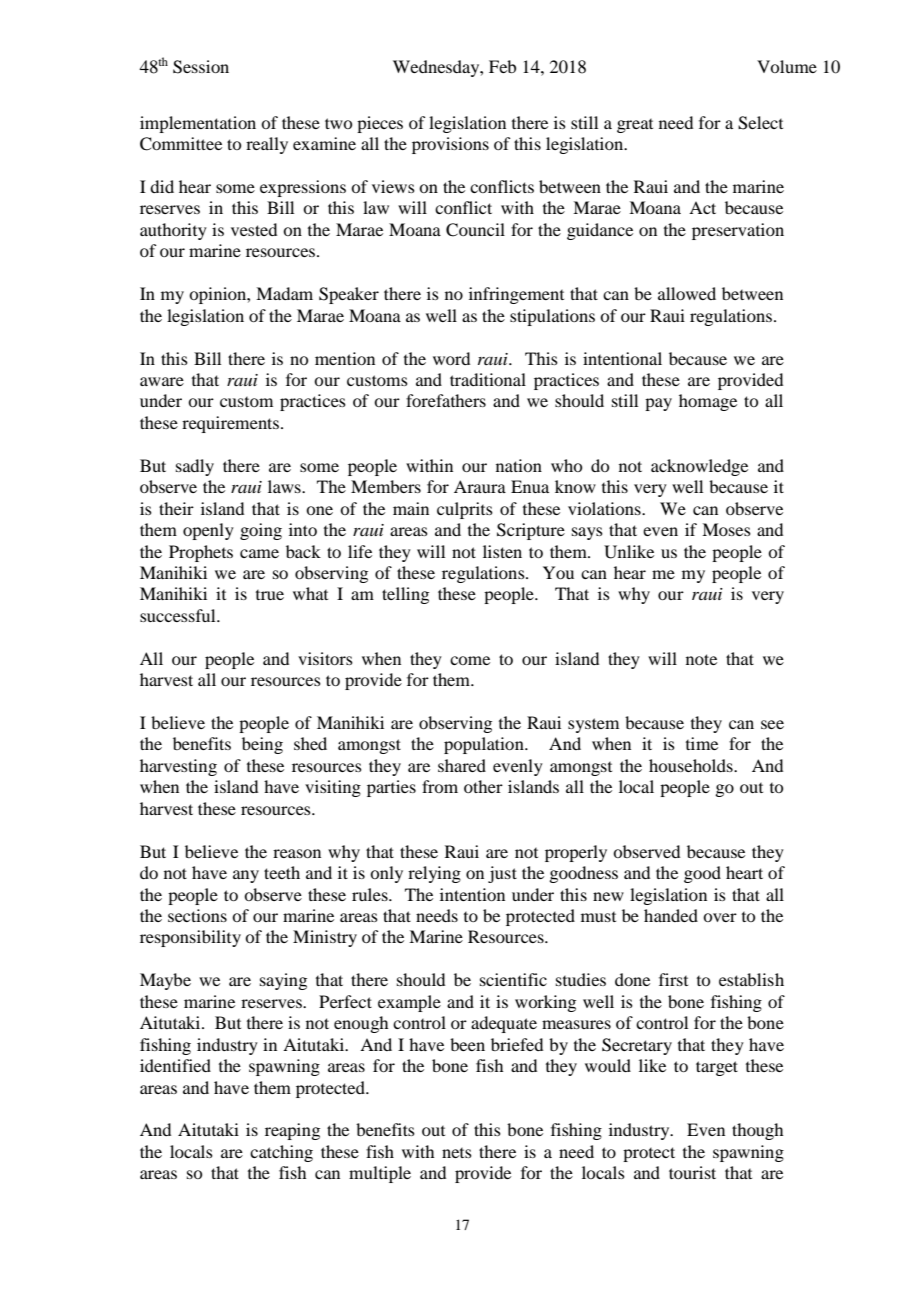 The image size is (924, 1308). I want to click on Select, so click(760, 123).
